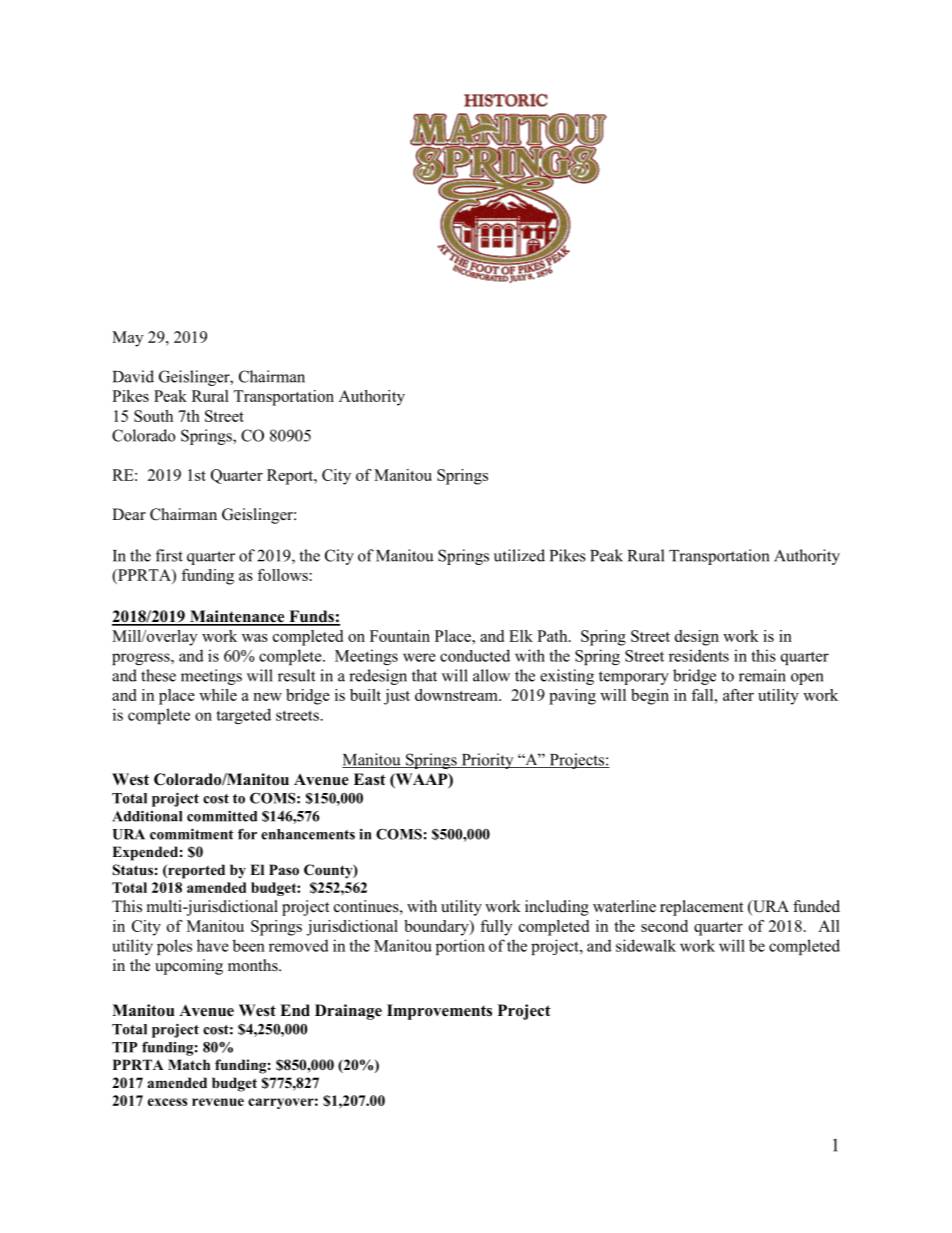 Image resolution: width=952 pixels, height=1233 pixels. I want to click on David, so click(133, 376).
